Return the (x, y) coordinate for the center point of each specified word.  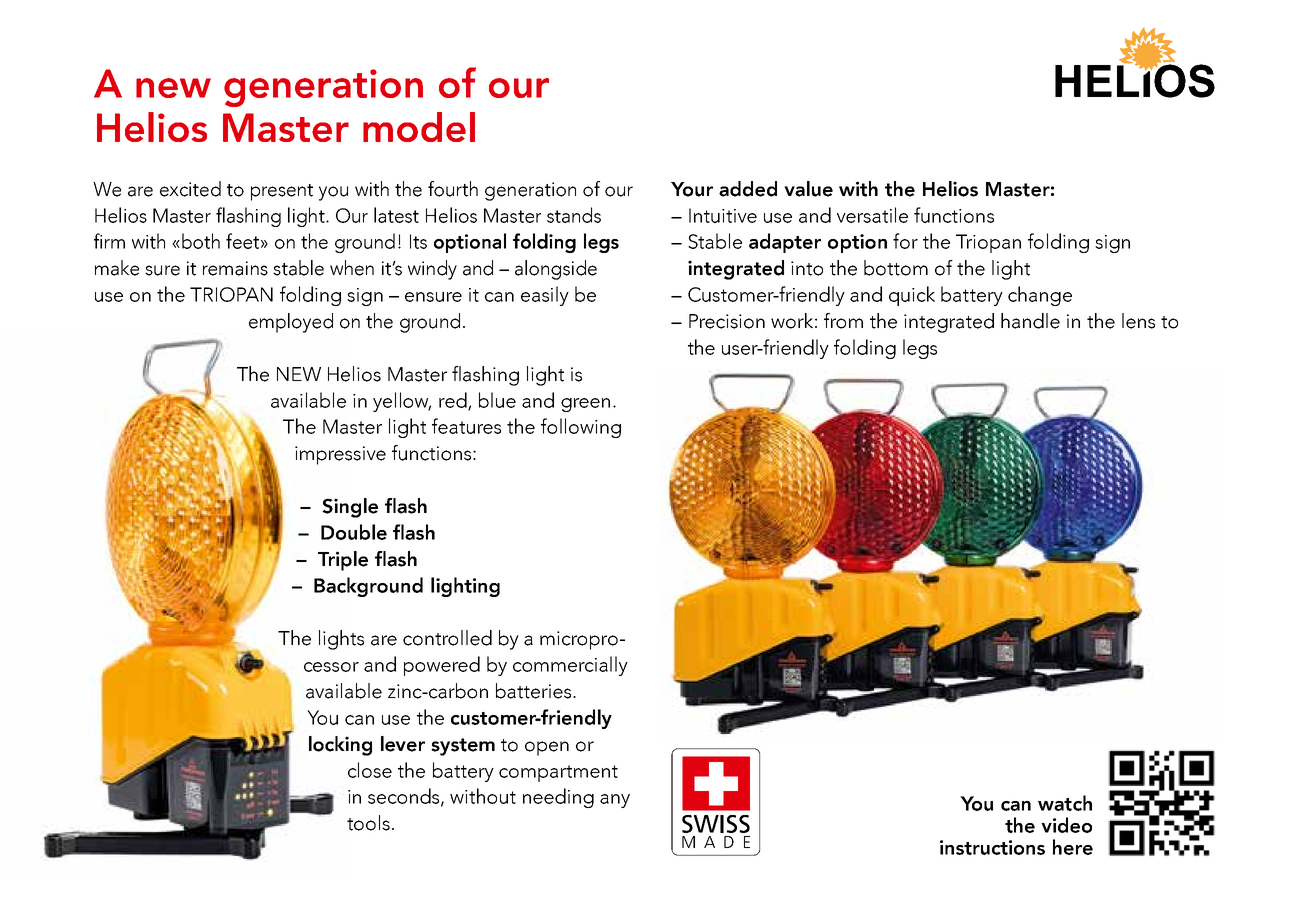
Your (692, 189)
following (581, 428)
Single (350, 508)
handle (1030, 321)
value (808, 189)
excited (190, 189)
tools (368, 823)
